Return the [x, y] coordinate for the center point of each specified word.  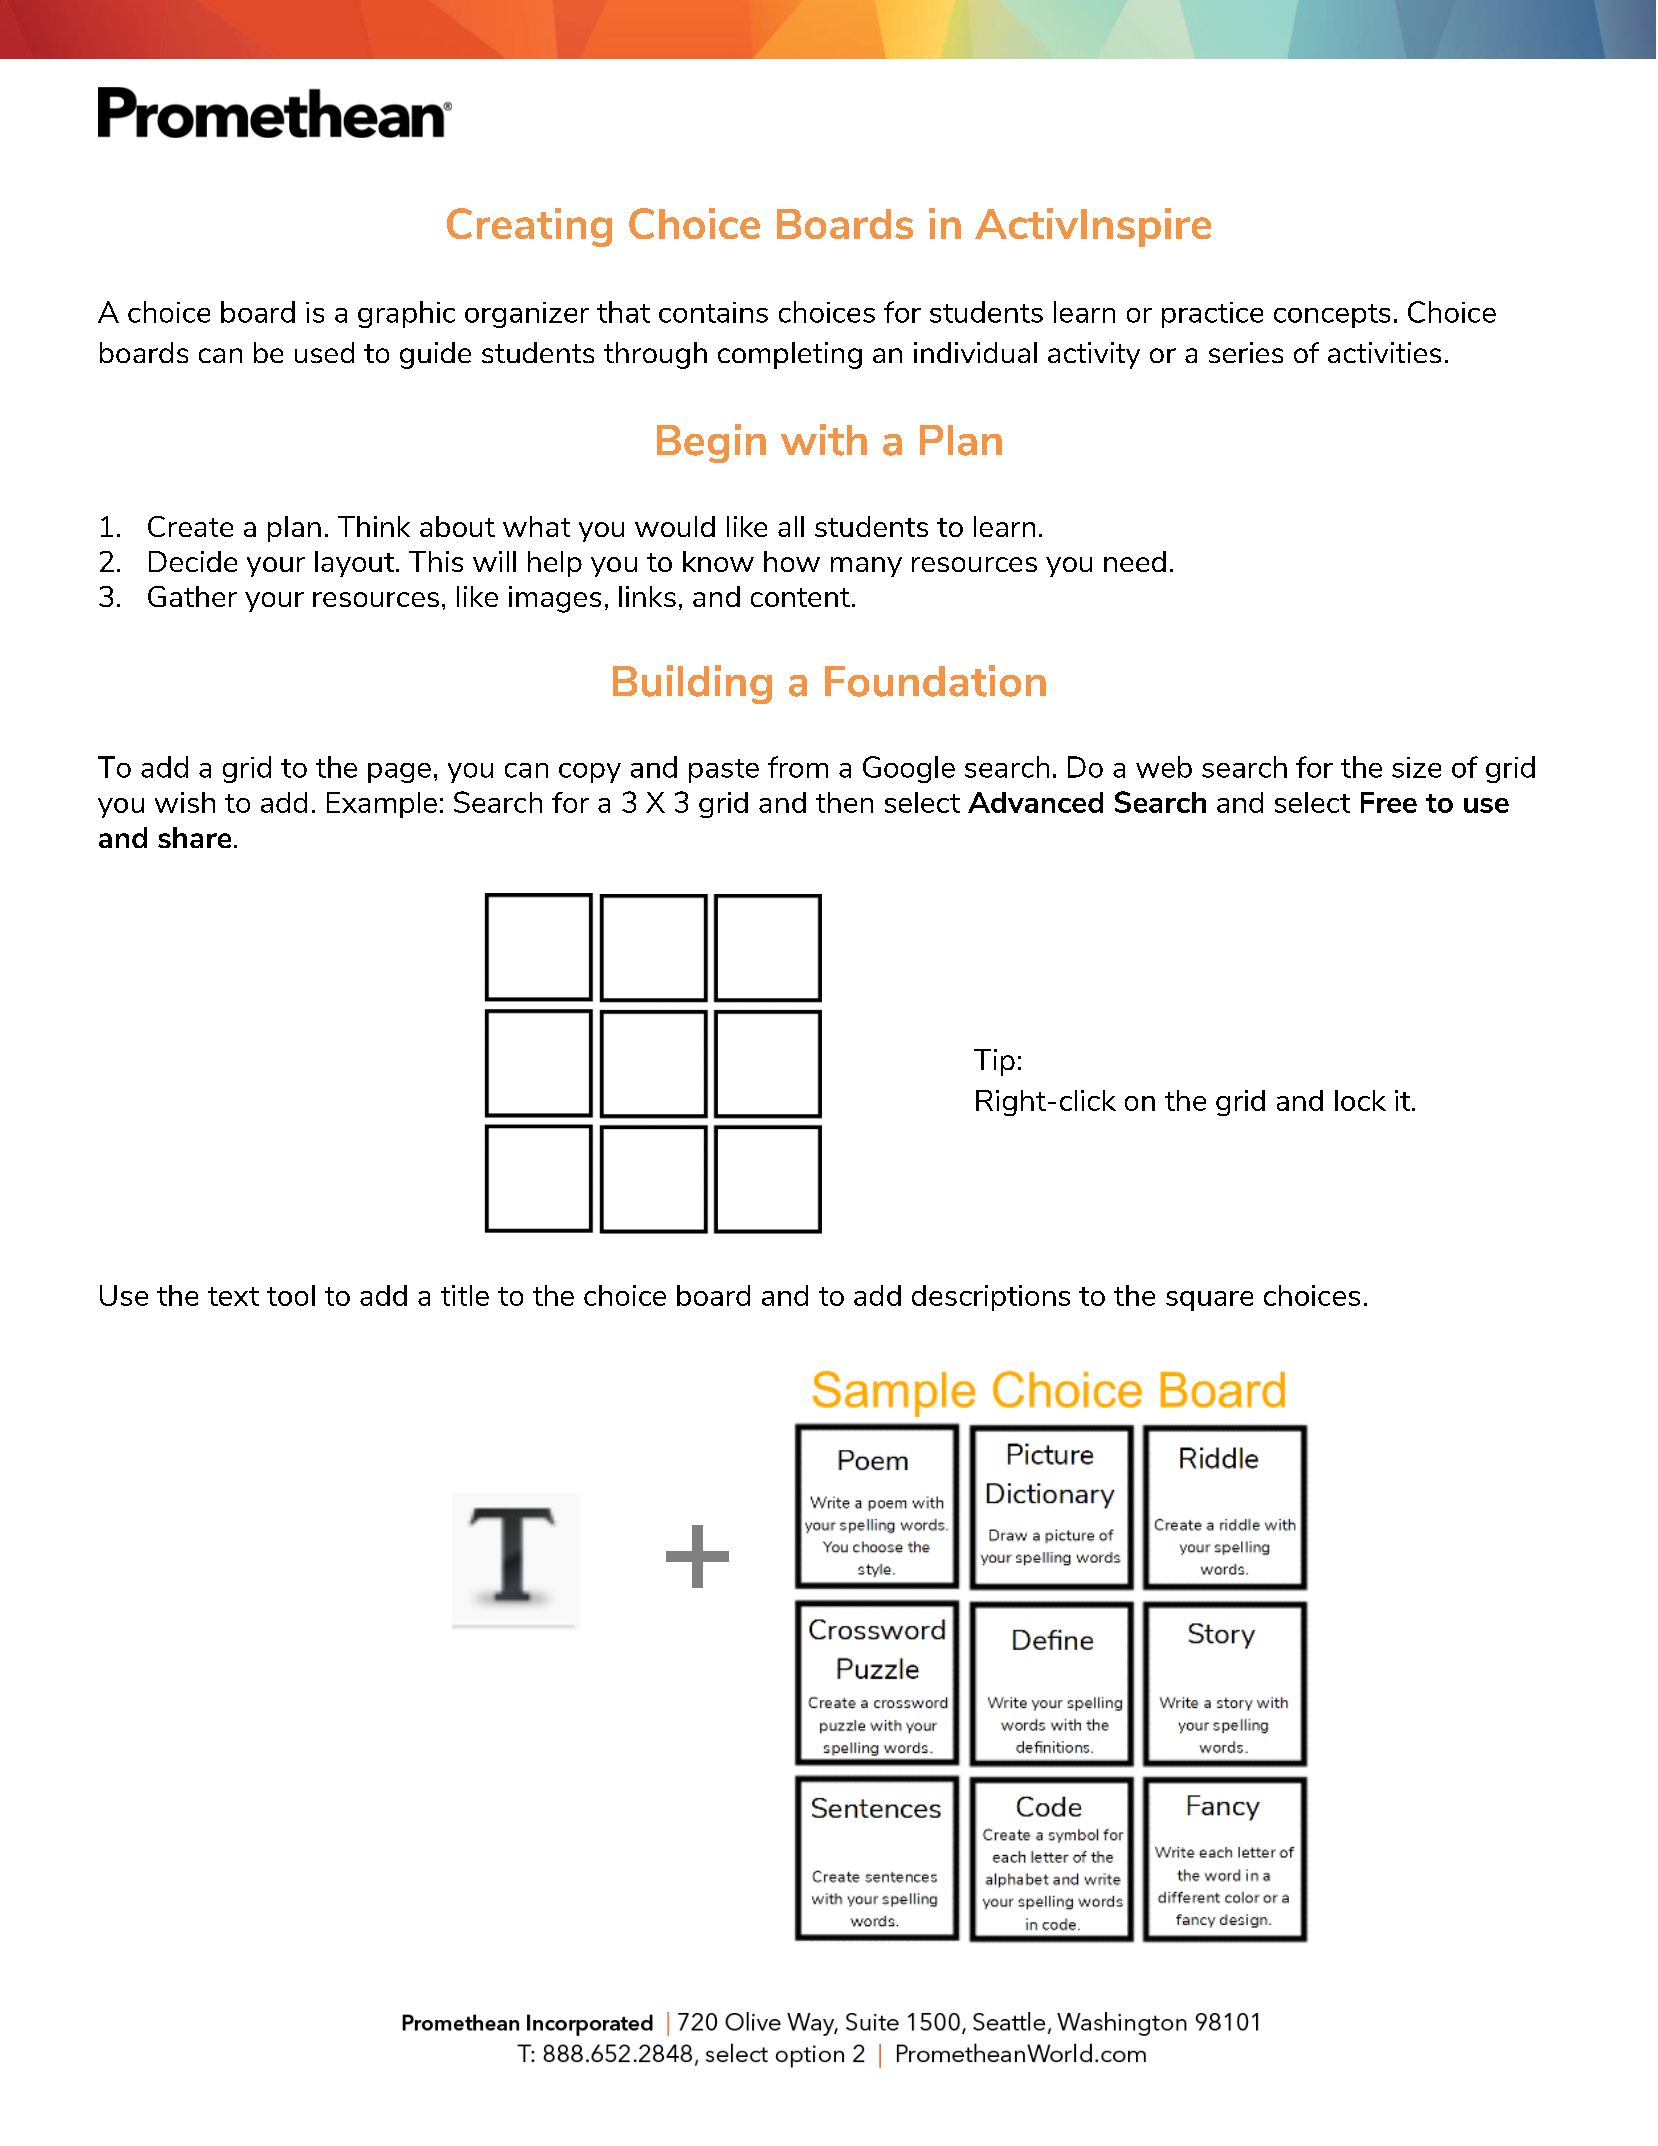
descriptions [991, 1298]
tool [291, 1295]
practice [1212, 315]
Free [1389, 802]
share [194, 837]
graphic [406, 314]
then [844, 802]
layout [356, 564]
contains [713, 312]
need [1135, 561]
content [800, 597]
